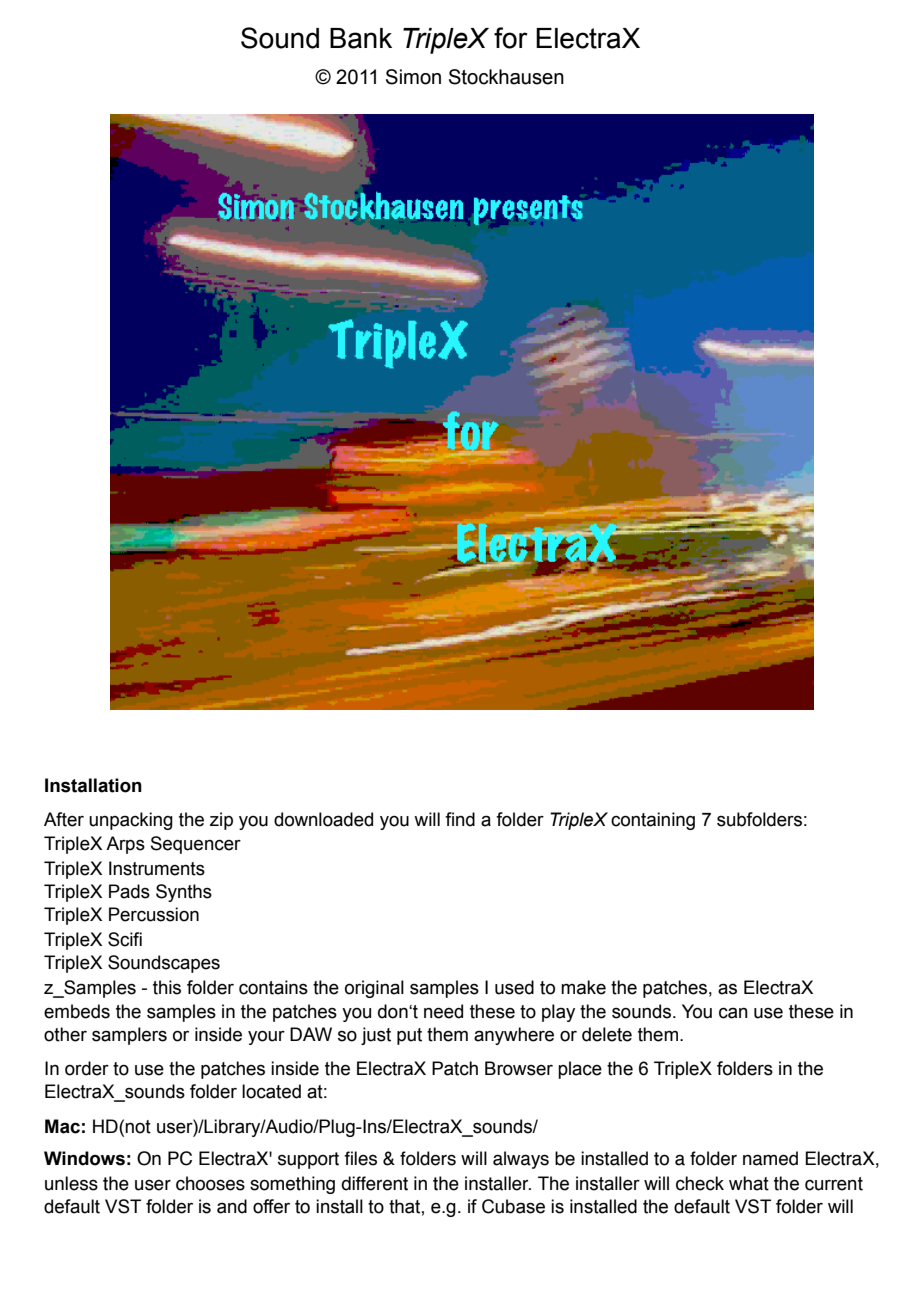 Image resolution: width=924 pixels, height=1308 pixels. What do you see at coordinates (733, 1013) in the page?
I see `can` at bounding box center [733, 1013].
